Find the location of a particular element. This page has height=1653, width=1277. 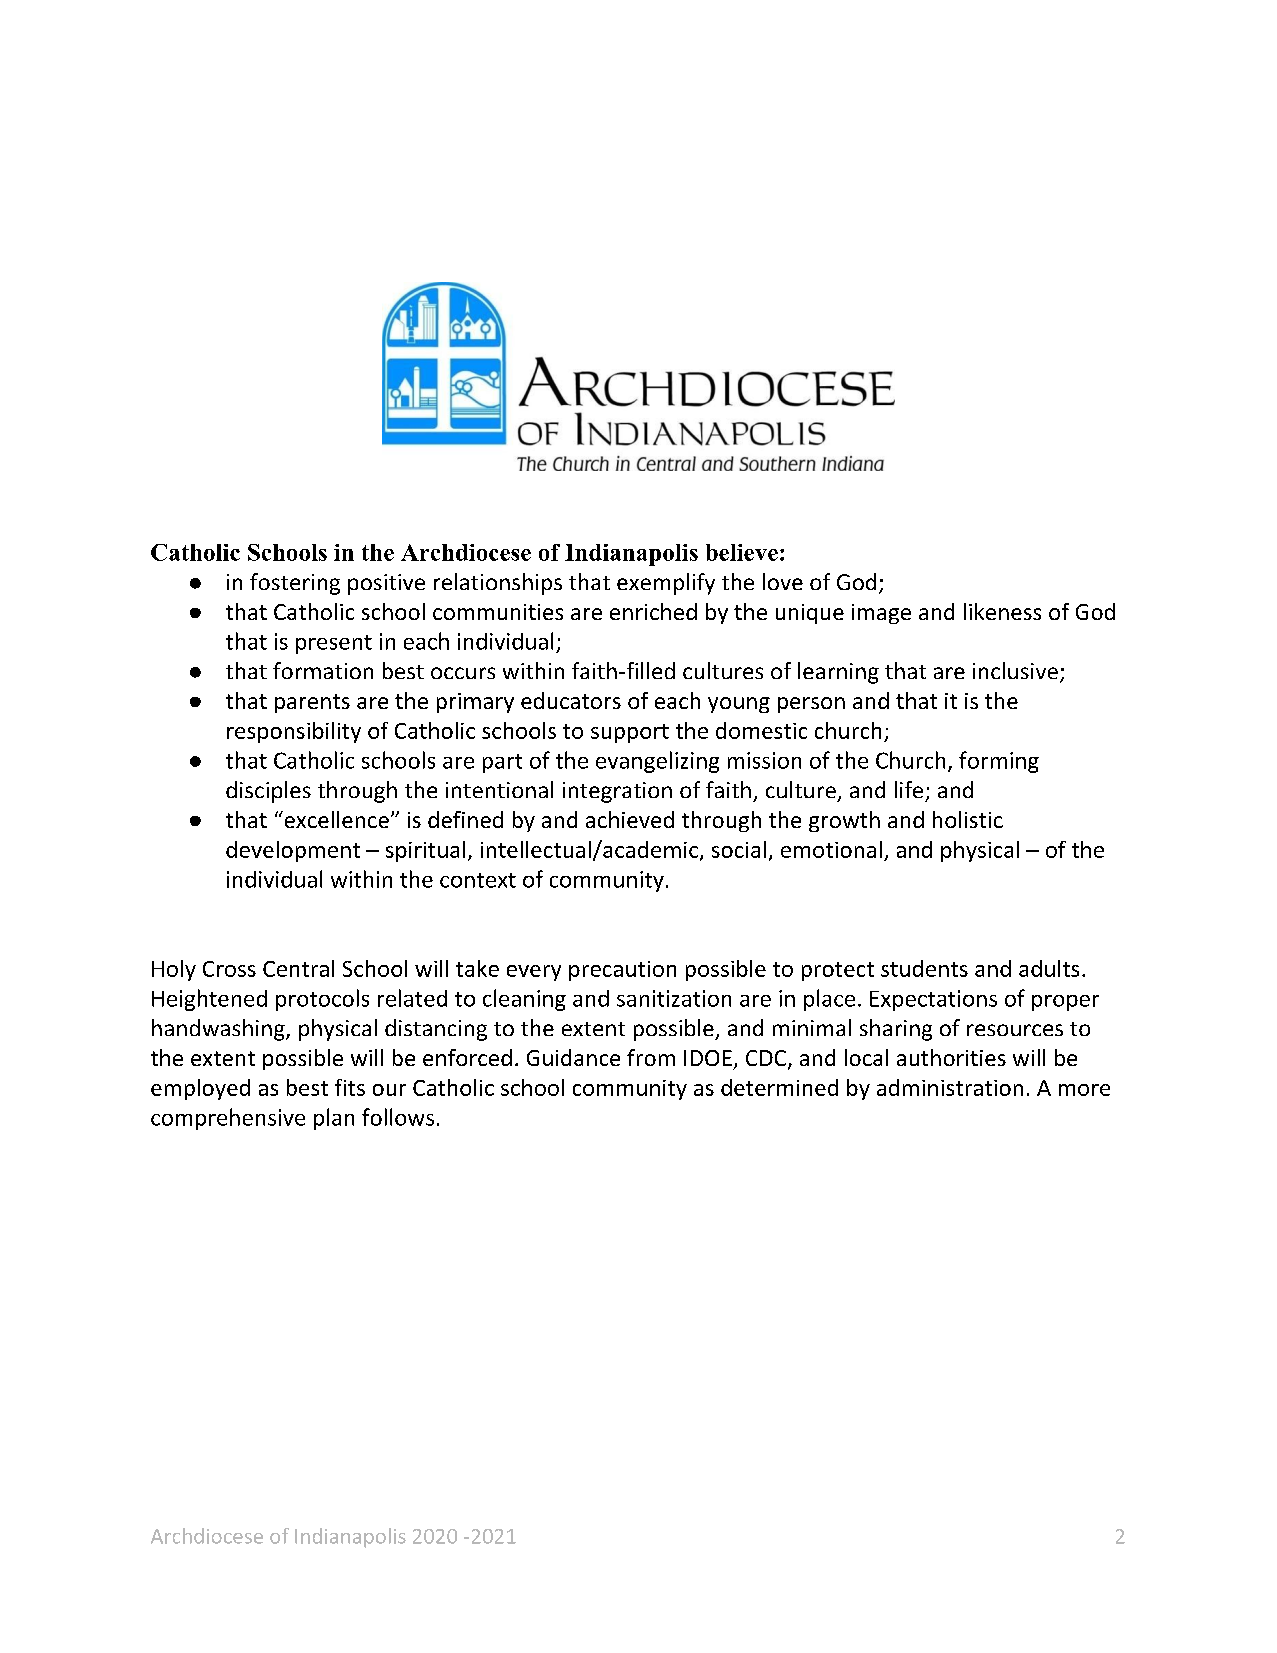

exemplify is located at coordinates (666, 584).
